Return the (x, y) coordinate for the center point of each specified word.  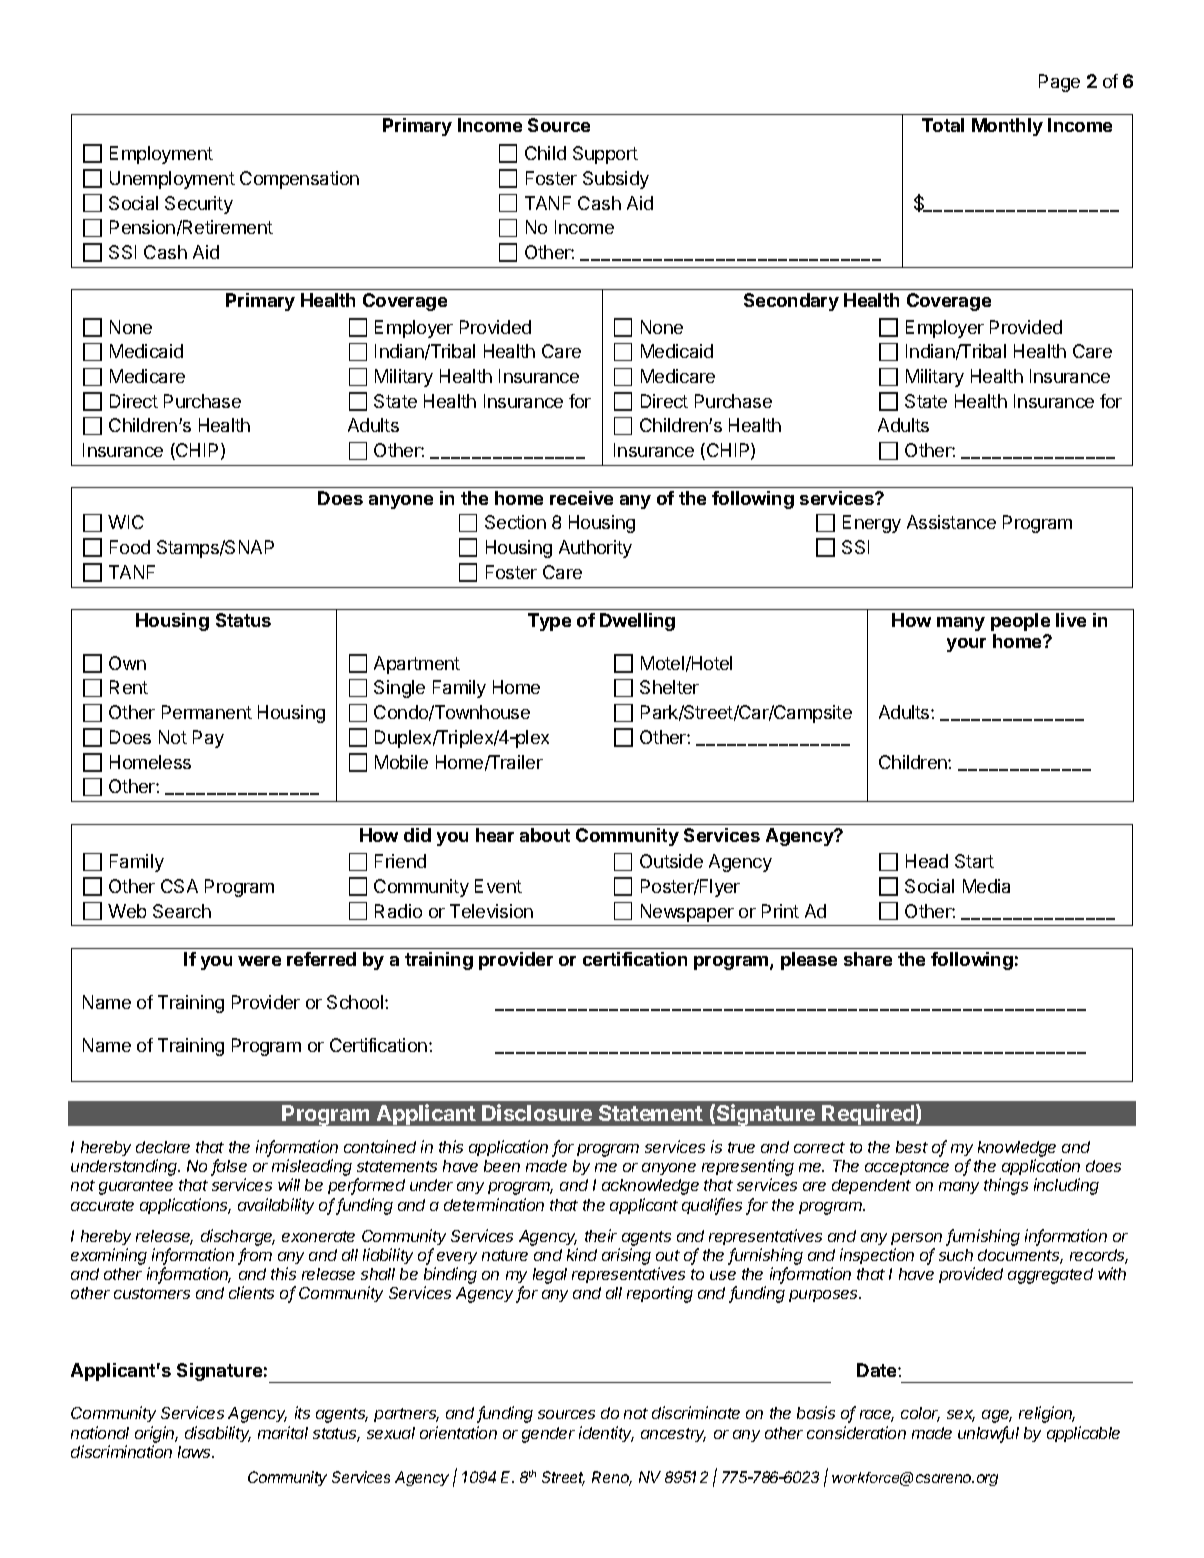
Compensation (299, 180)
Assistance (951, 522)
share (868, 959)
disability (218, 1434)
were (259, 961)
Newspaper (687, 913)
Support (605, 155)
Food (130, 547)
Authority (595, 549)
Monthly (1007, 127)
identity (606, 1434)
